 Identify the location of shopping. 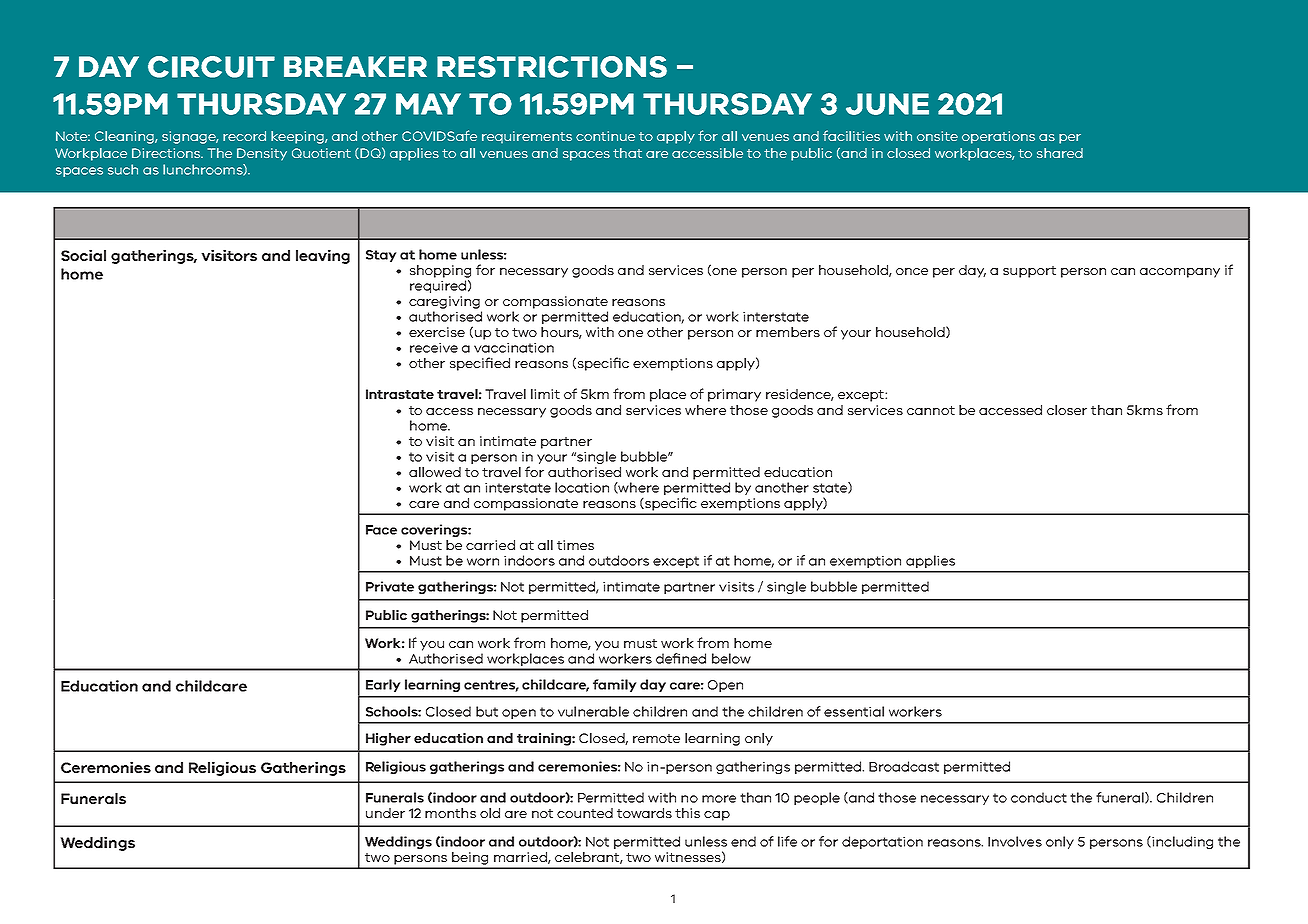
(440, 271).
